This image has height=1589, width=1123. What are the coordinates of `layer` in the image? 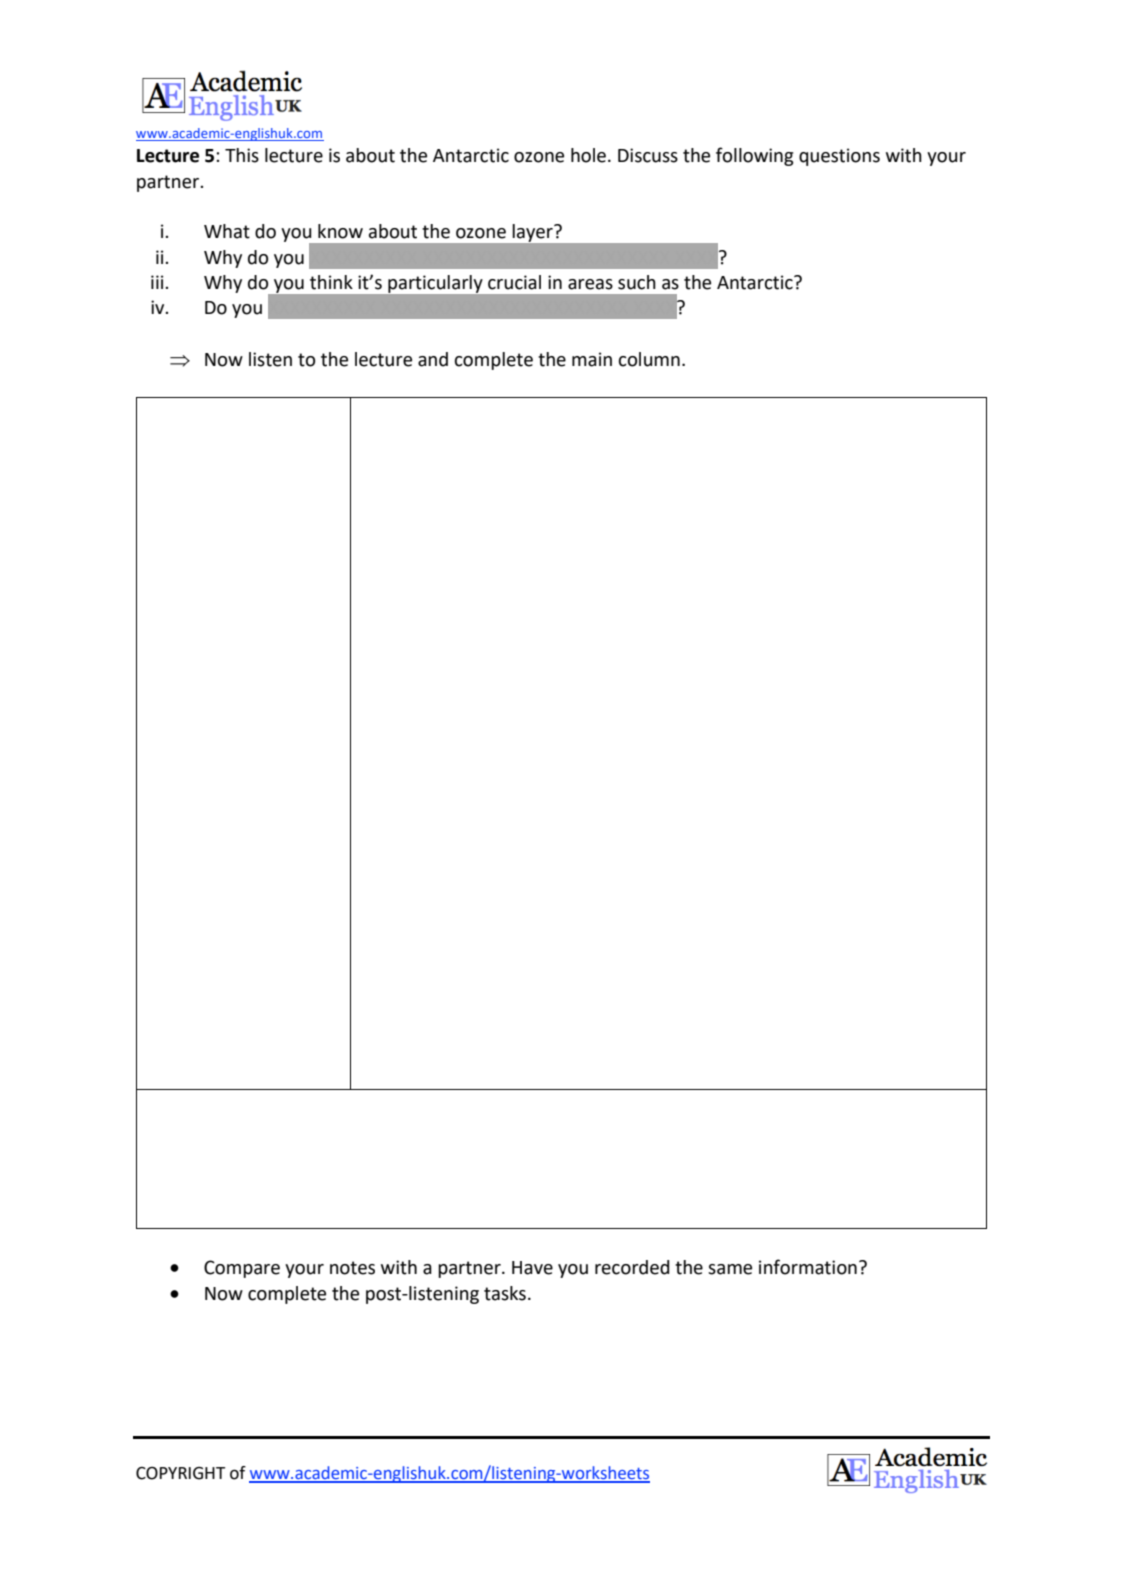 It's located at (534, 233).
